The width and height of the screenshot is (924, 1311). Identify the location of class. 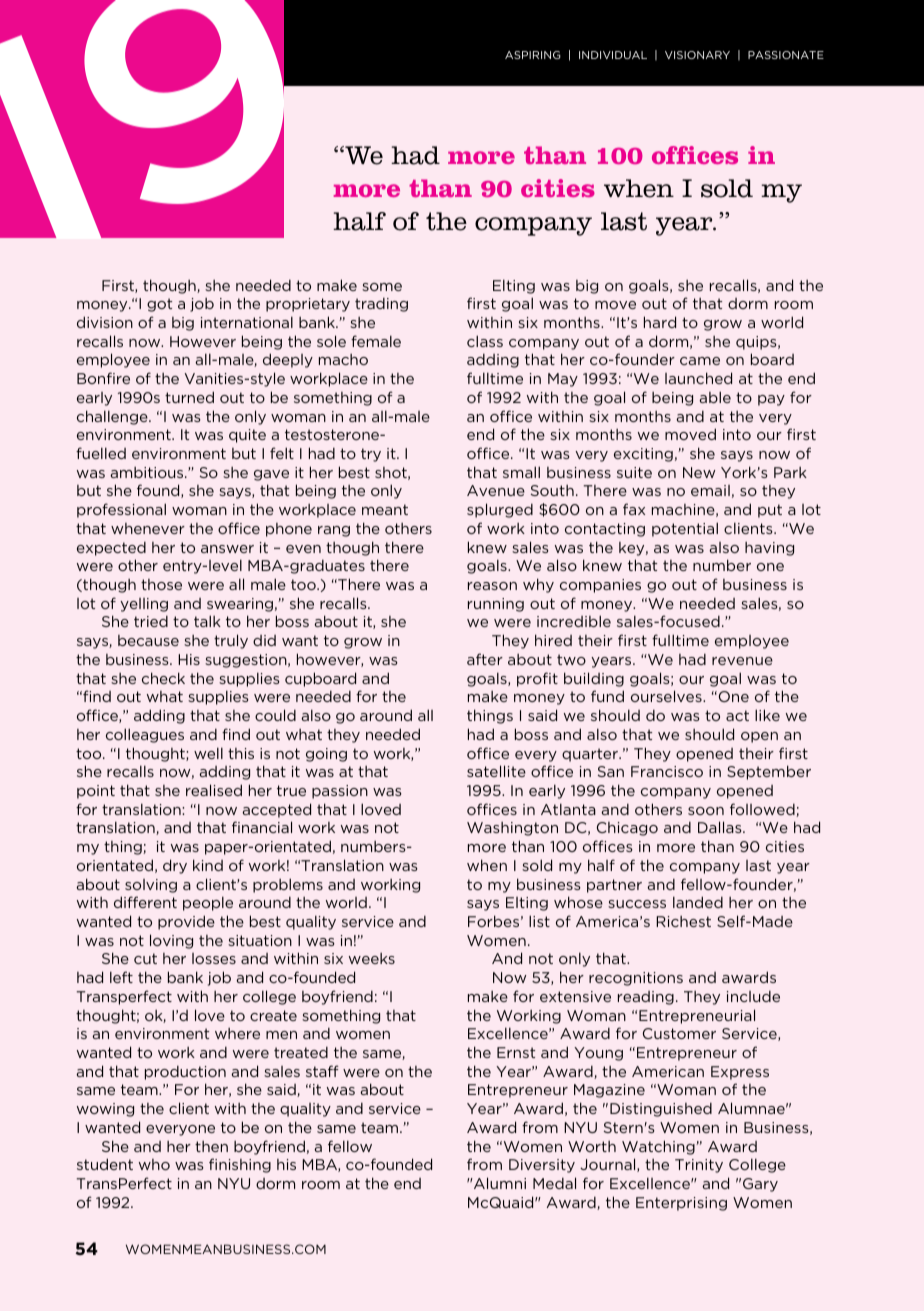
(485, 341).
